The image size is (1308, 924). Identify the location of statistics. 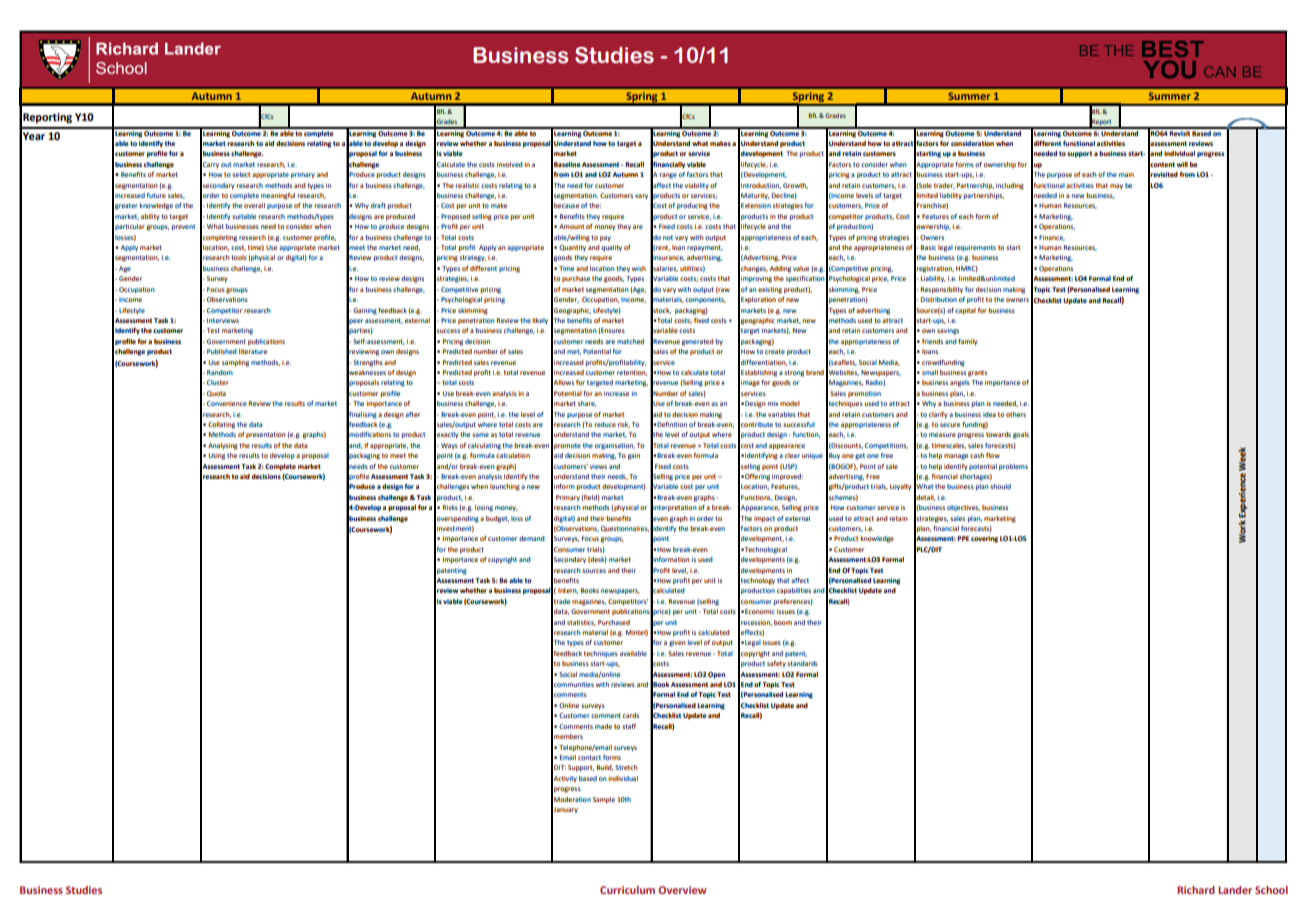
(581, 623).
